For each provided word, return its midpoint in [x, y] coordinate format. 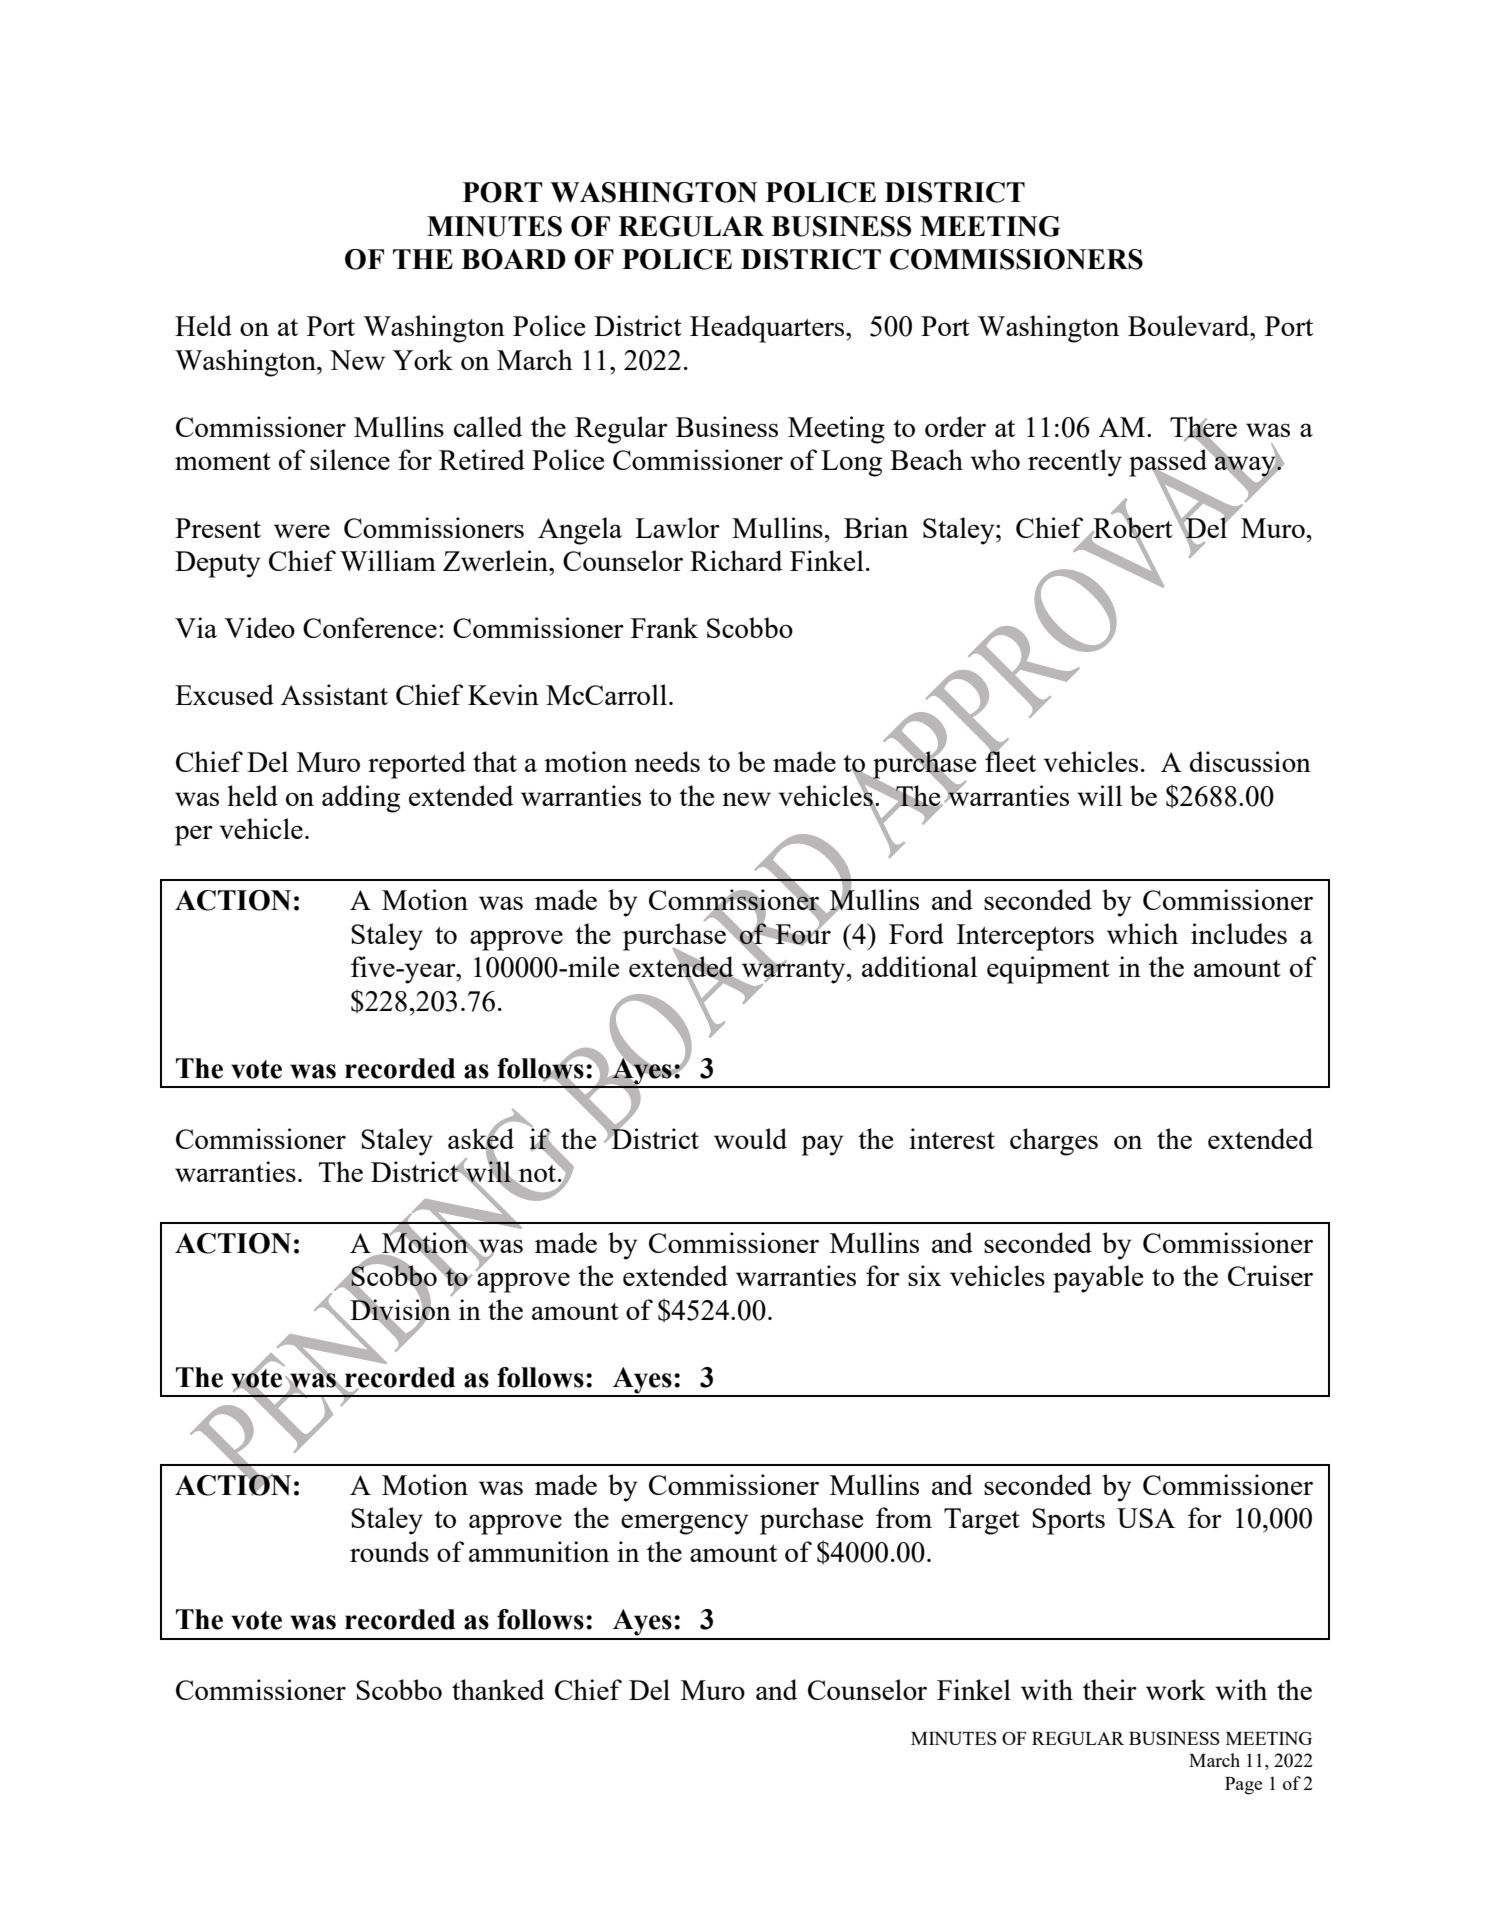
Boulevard [1190, 325]
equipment [1048, 970]
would [750, 1138]
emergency [685, 1524]
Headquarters [768, 329]
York [423, 359]
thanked [498, 1689]
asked [481, 1138]
